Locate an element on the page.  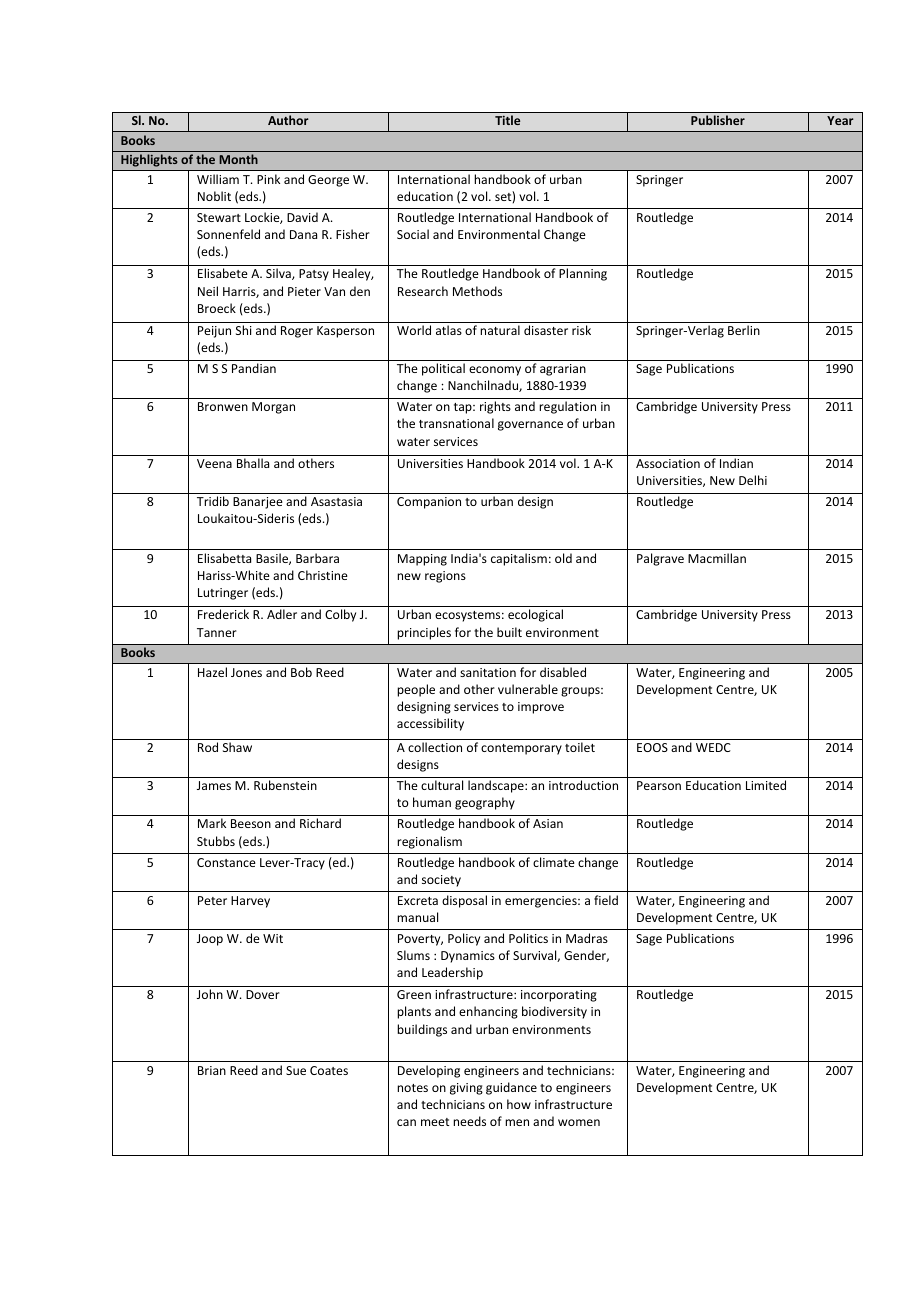
Author is located at coordinates (288, 120).
